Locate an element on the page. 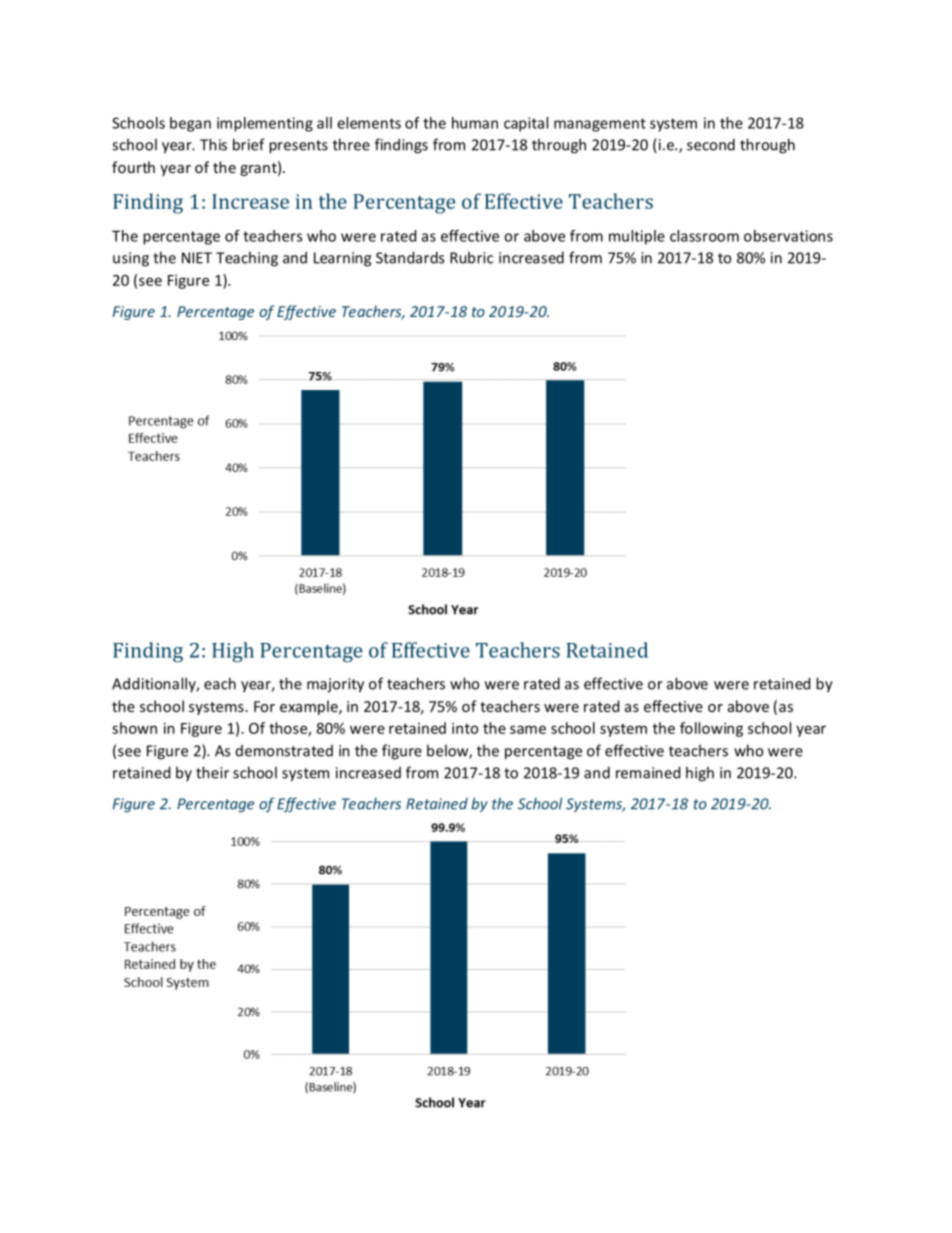 The image size is (952, 1233). following is located at coordinates (711, 729).
